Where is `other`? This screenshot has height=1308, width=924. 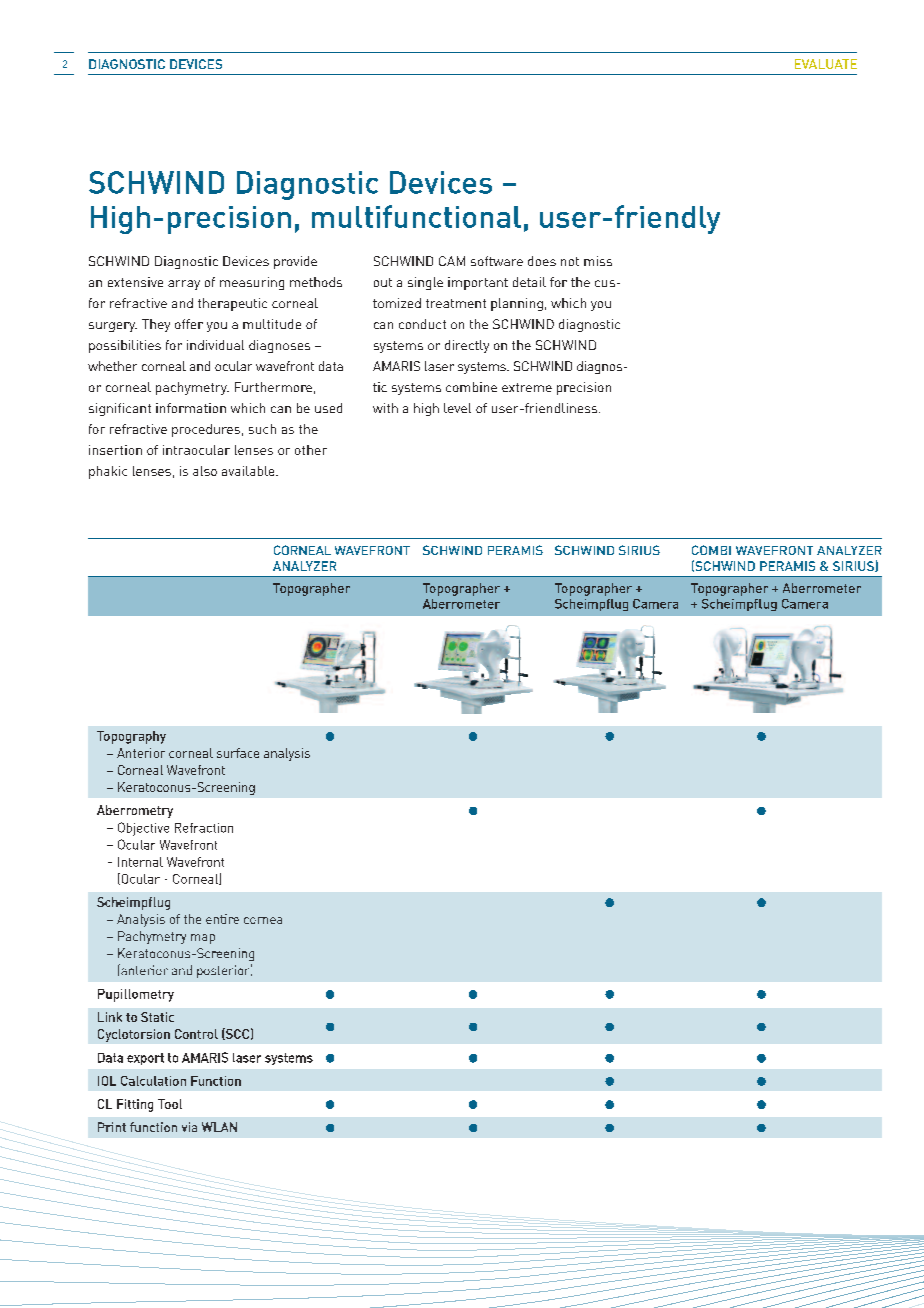 other is located at coordinates (311, 450).
